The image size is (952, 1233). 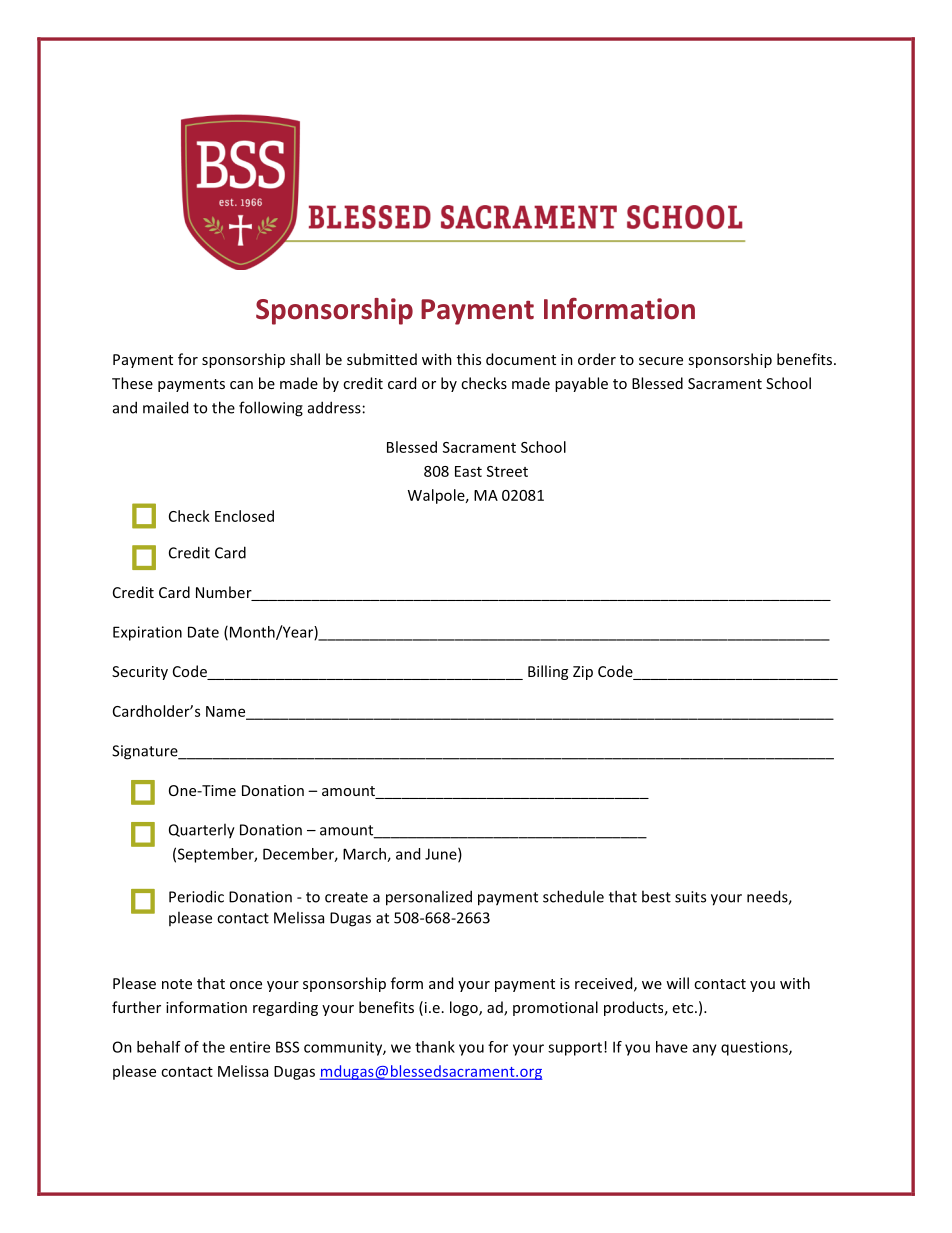 What do you see at coordinates (241, 385) in the document?
I see `can` at bounding box center [241, 385].
